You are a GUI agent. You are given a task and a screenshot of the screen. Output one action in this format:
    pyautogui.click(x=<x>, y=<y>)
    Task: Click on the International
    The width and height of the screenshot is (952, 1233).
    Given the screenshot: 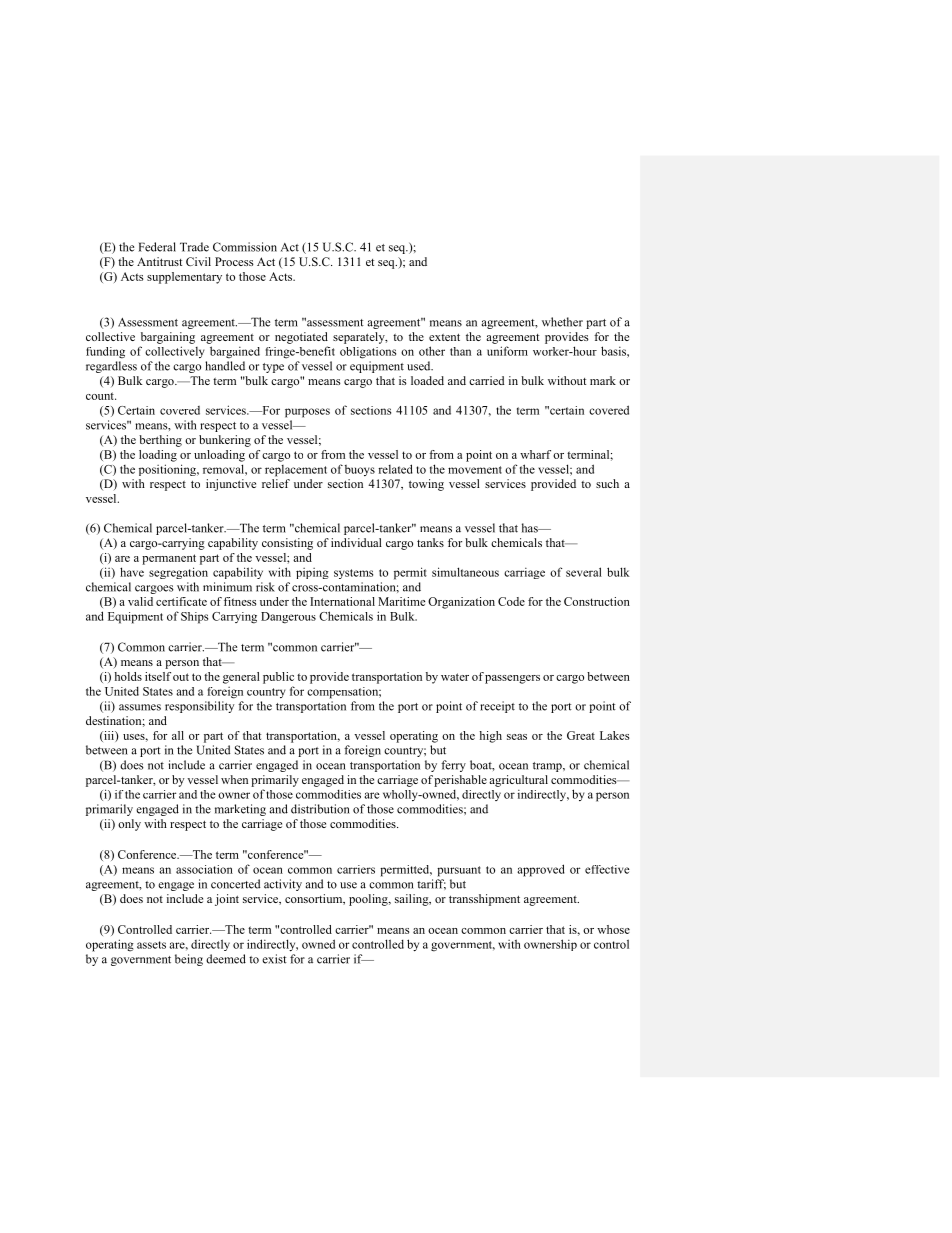 What is the action you would take?
    pyautogui.click(x=342, y=601)
